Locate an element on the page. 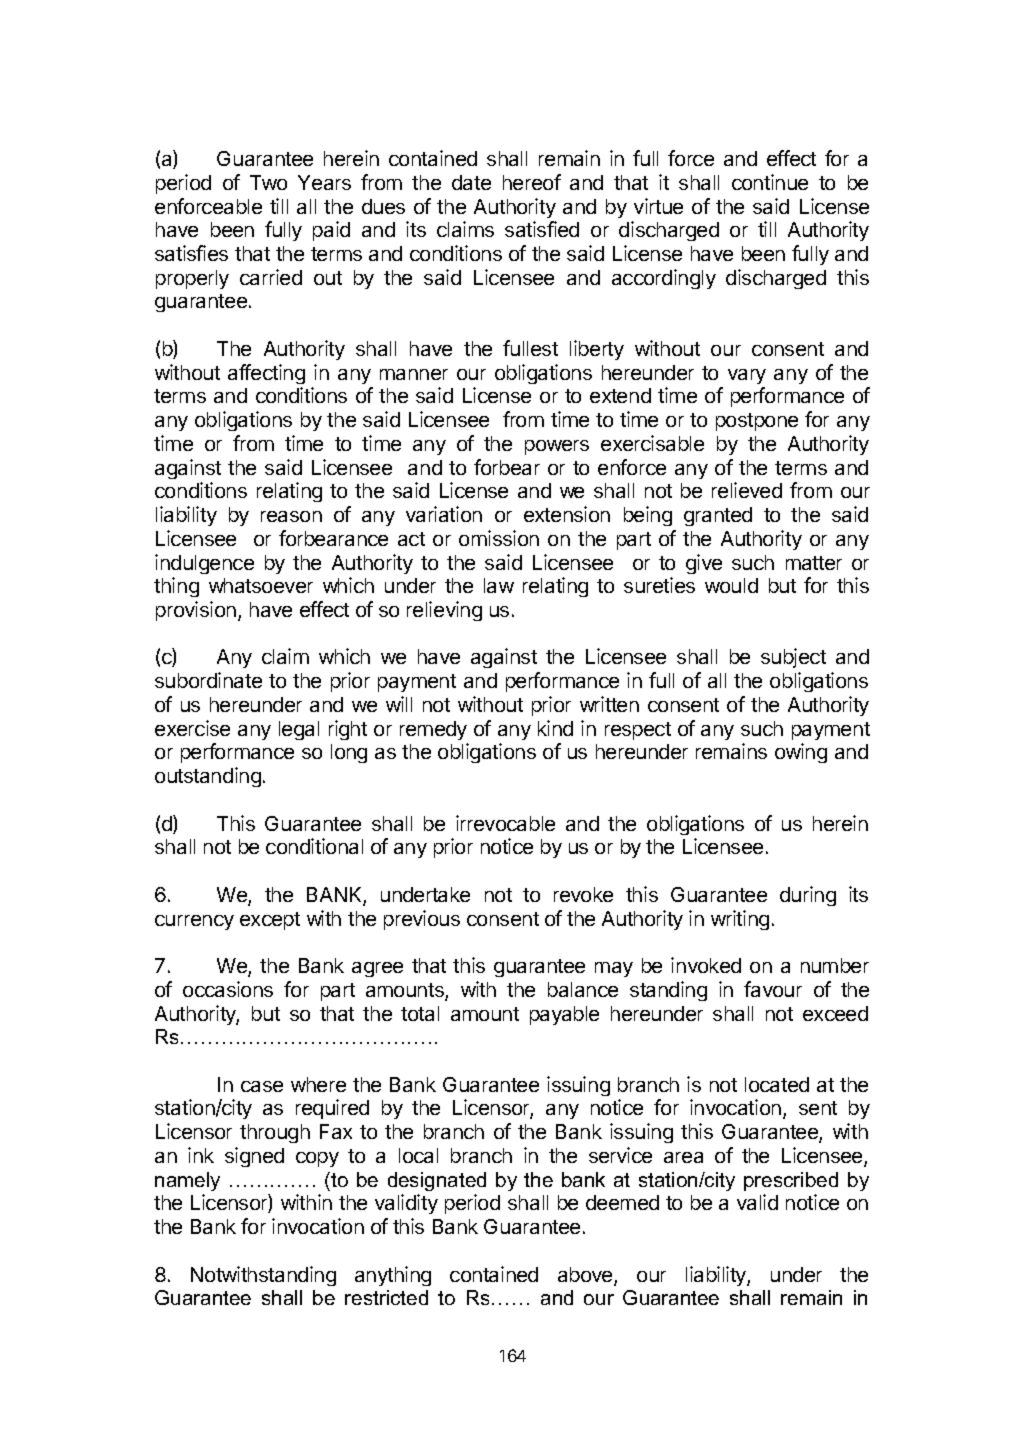 Image resolution: width=1024 pixels, height=1448 pixels. owing is located at coordinates (801, 753).
